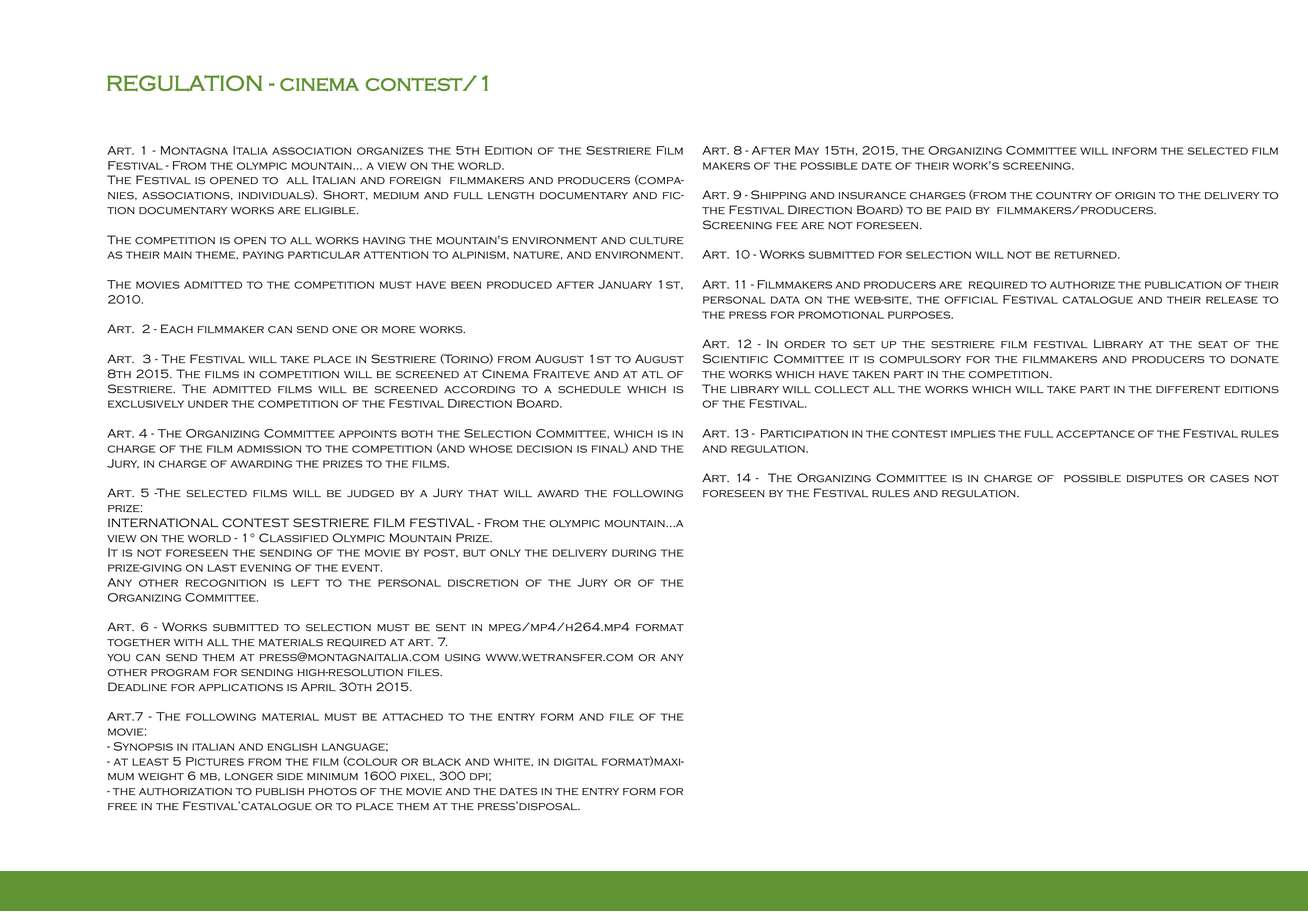 Image resolution: width=1308 pixels, height=924 pixels. I want to click on disputes, so click(1155, 479).
